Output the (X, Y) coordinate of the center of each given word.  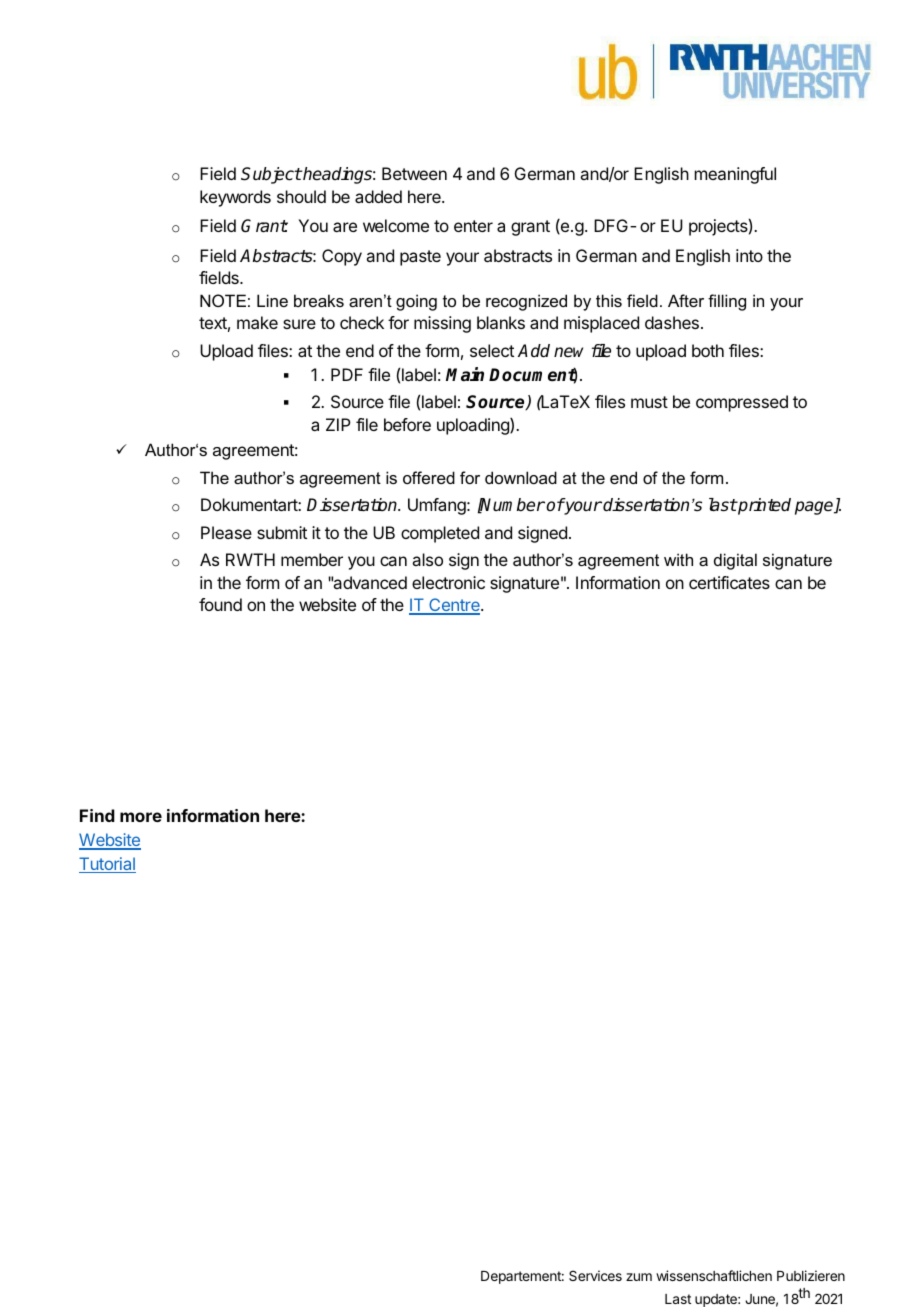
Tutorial (107, 865)
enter (473, 226)
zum (639, 1277)
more (141, 817)
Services (595, 1275)
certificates (729, 582)
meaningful (735, 175)
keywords (235, 198)
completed (440, 534)
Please (226, 532)
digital (735, 561)
